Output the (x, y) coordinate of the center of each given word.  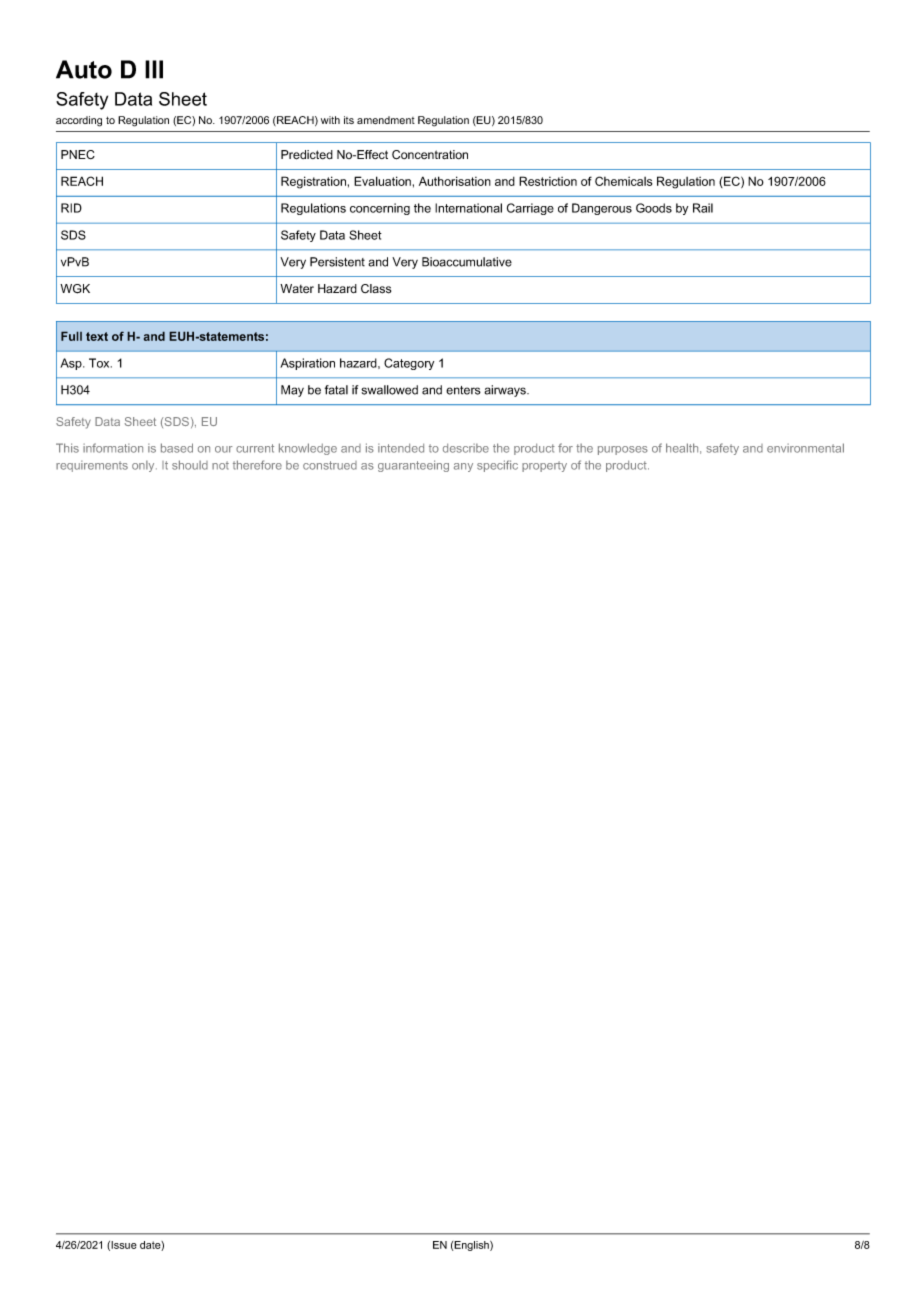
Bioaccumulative (467, 262)
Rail (703, 208)
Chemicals (623, 181)
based (177, 448)
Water (297, 288)
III (154, 69)
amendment (386, 120)
